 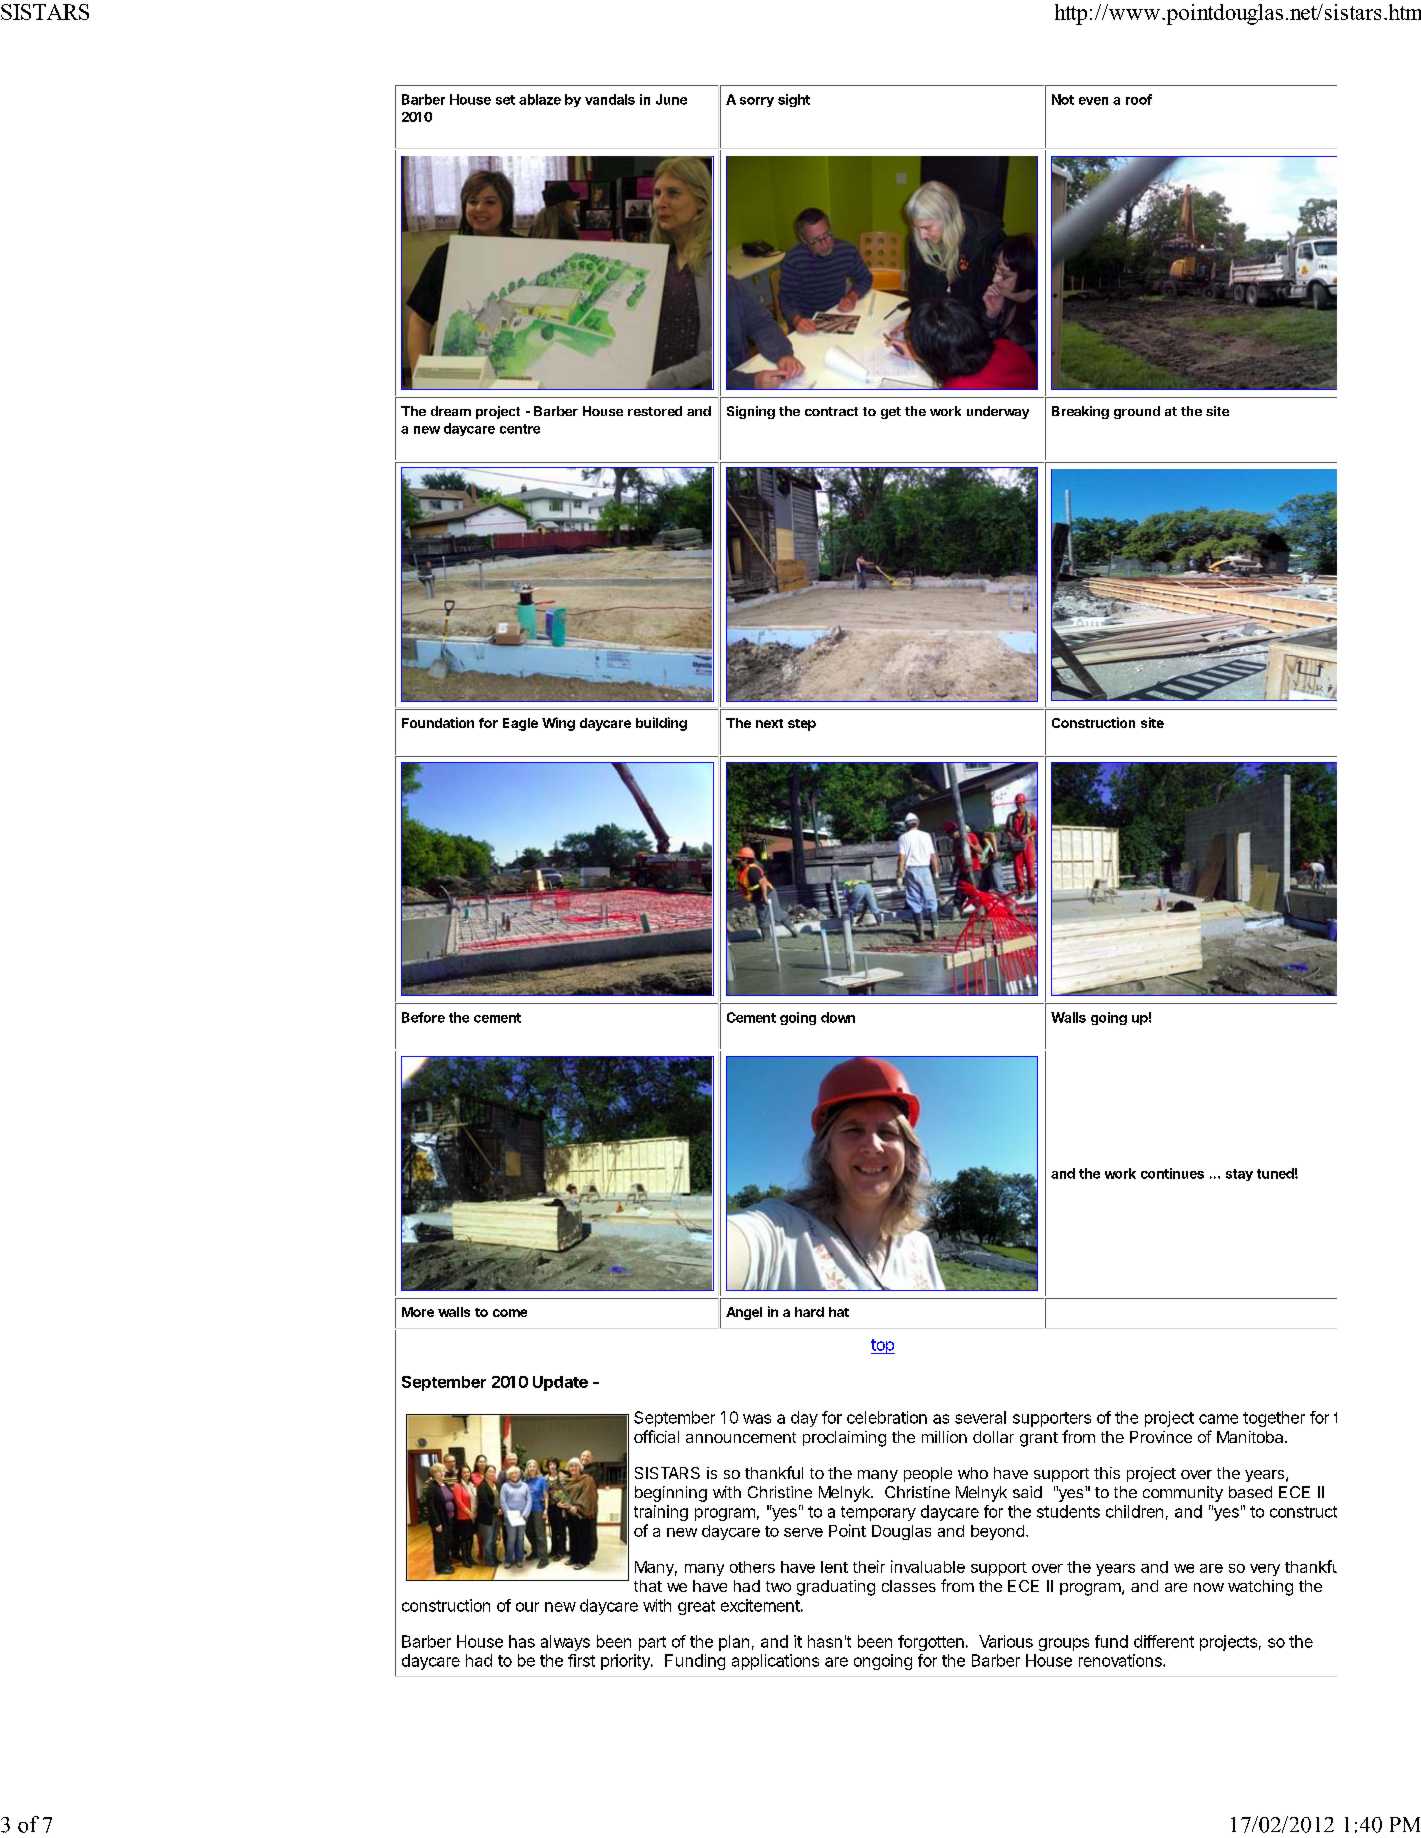 What do you see at coordinates (527, 1607) in the screenshot?
I see `our` at bounding box center [527, 1607].
